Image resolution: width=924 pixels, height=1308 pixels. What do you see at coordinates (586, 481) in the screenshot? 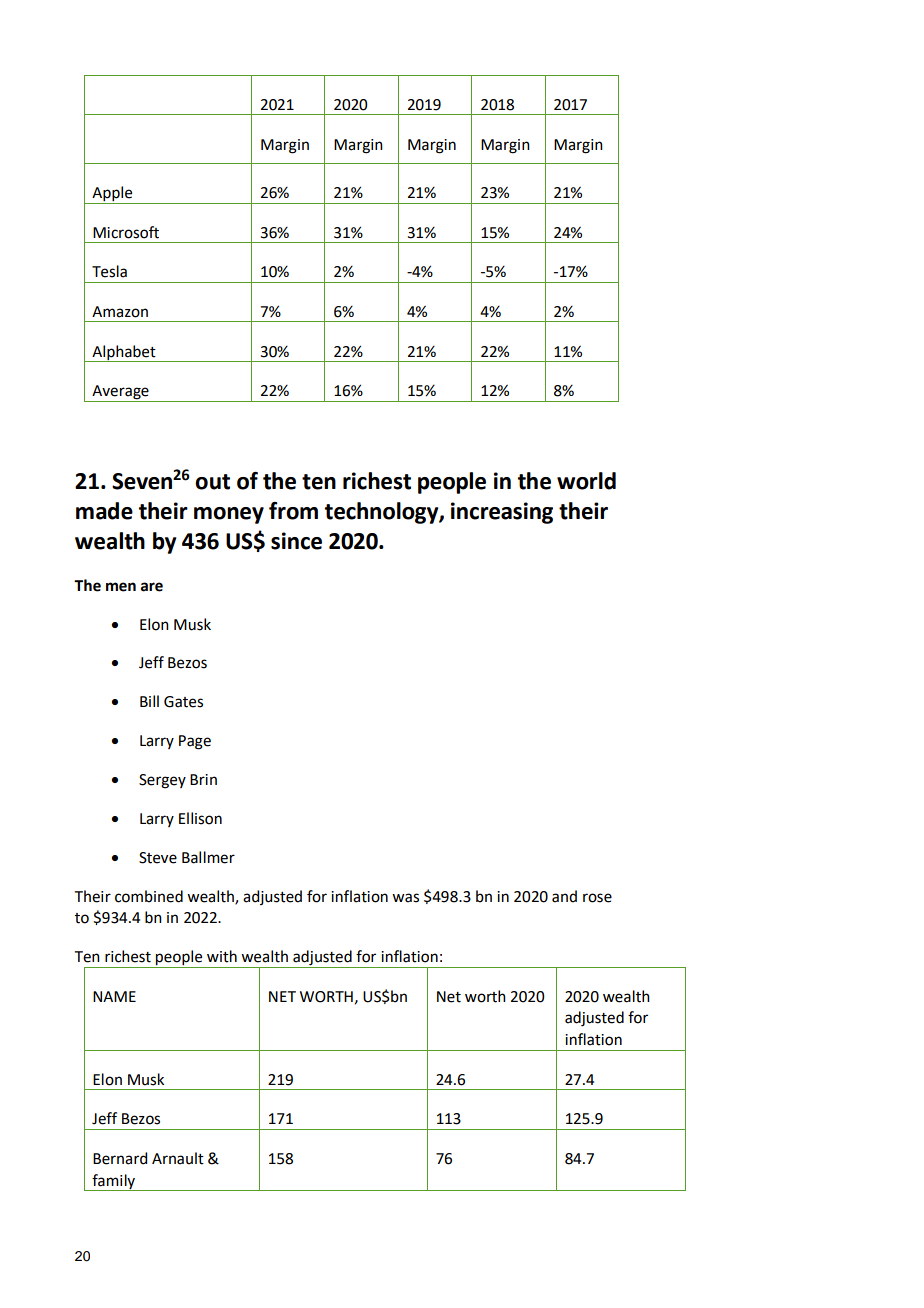
I see `world` at bounding box center [586, 481].
